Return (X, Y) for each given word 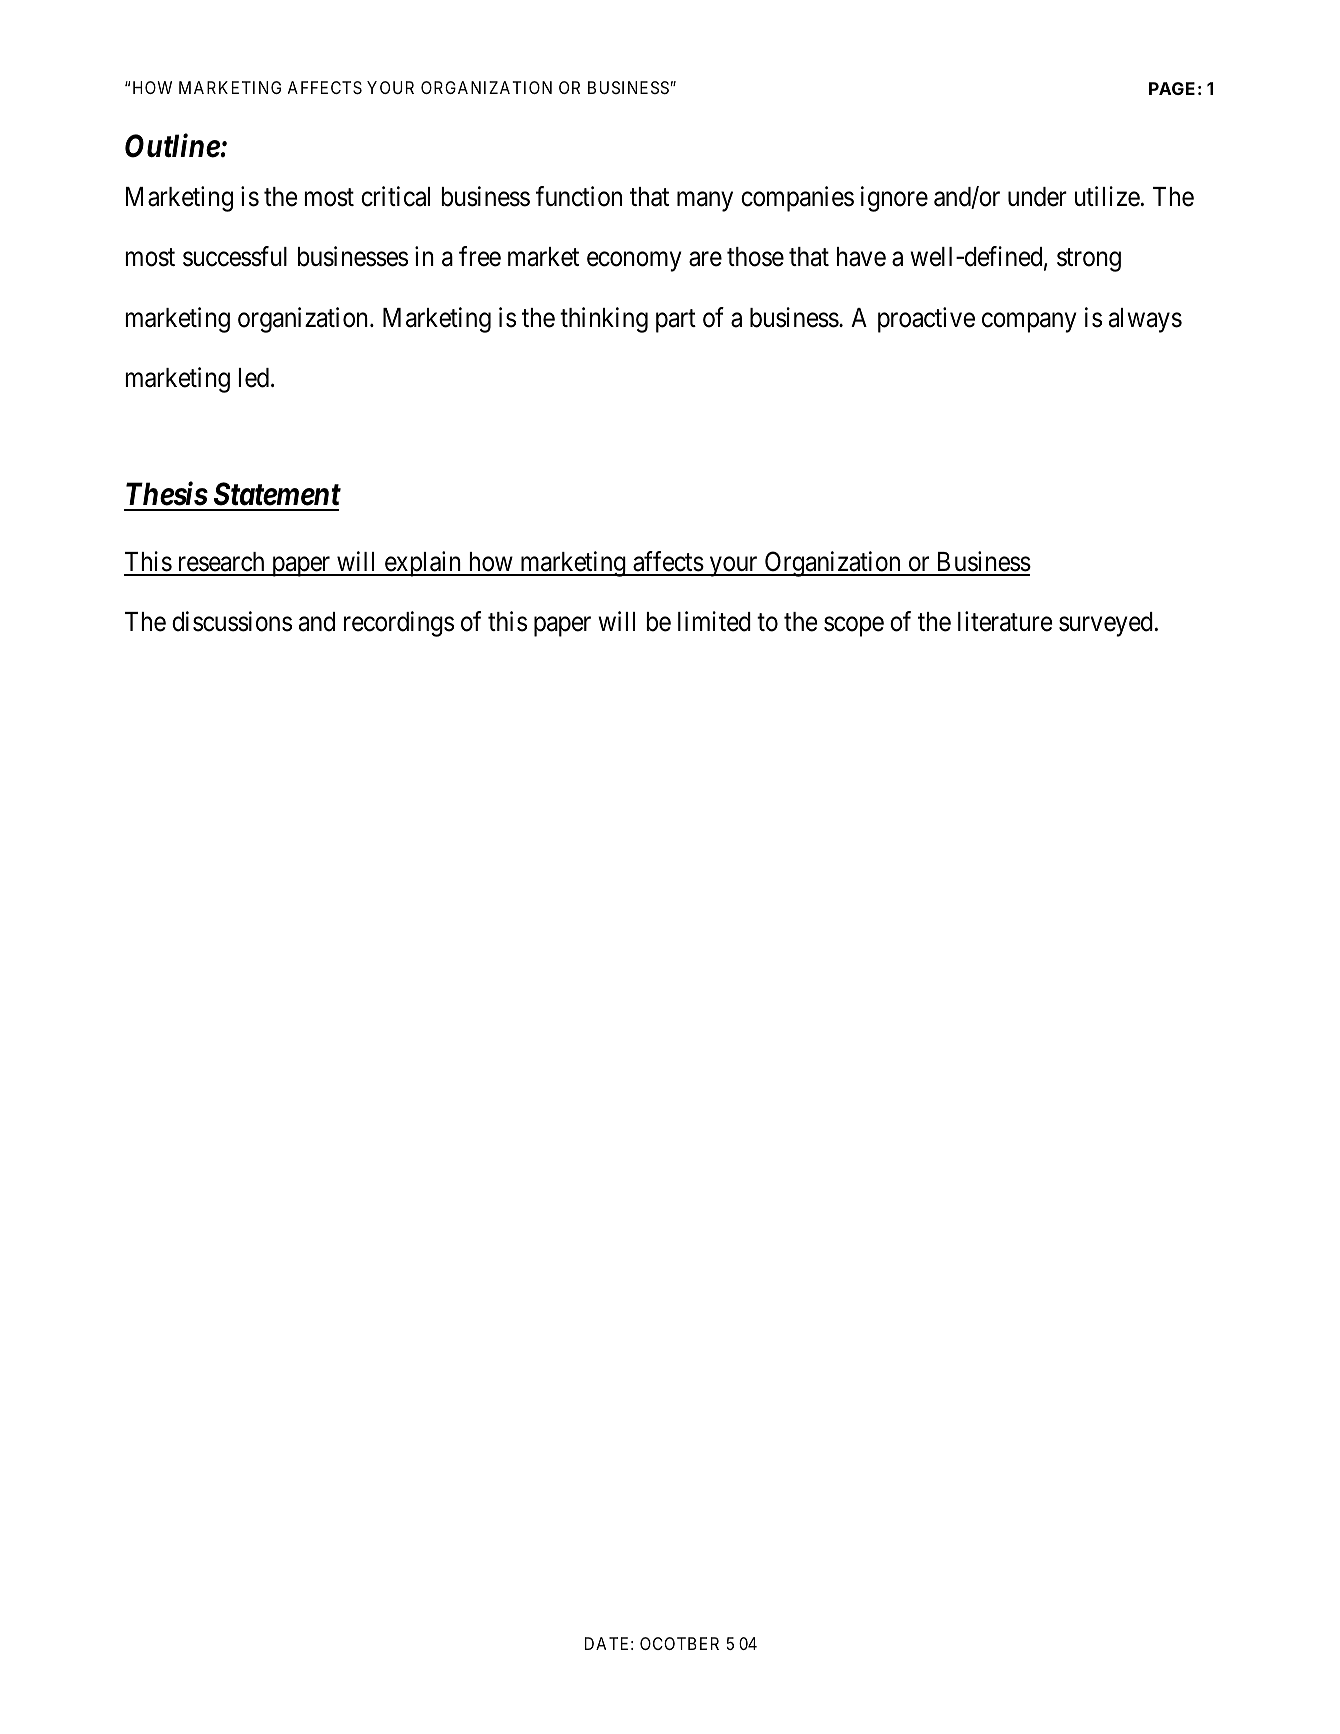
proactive (926, 320)
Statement (277, 494)
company (1029, 323)
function (579, 196)
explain (423, 564)
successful (235, 256)
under (1037, 197)
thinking (604, 320)
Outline (172, 146)
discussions (232, 621)
